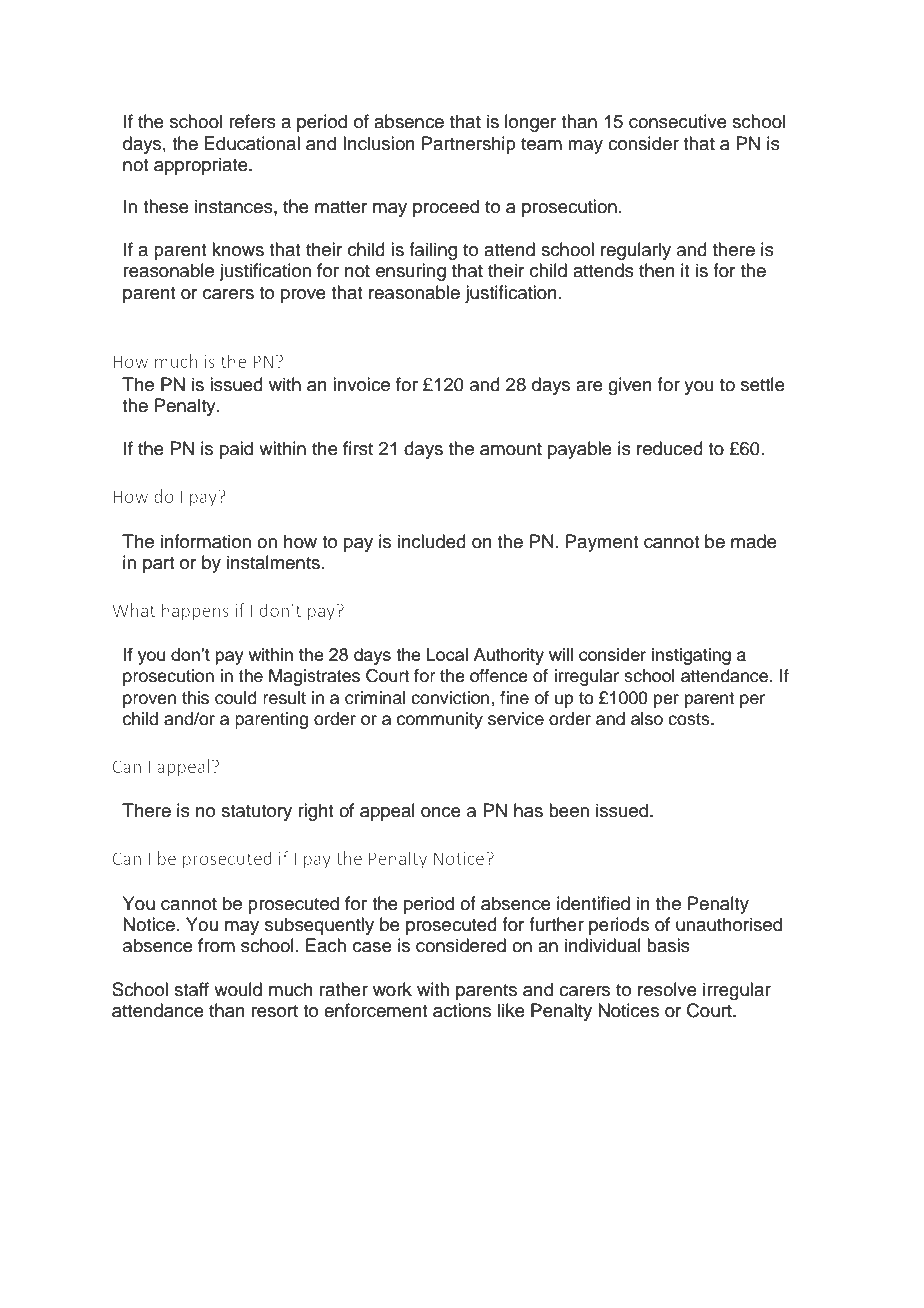  What do you see at coordinates (451, 698) in the page?
I see `conviction` at bounding box center [451, 698].
